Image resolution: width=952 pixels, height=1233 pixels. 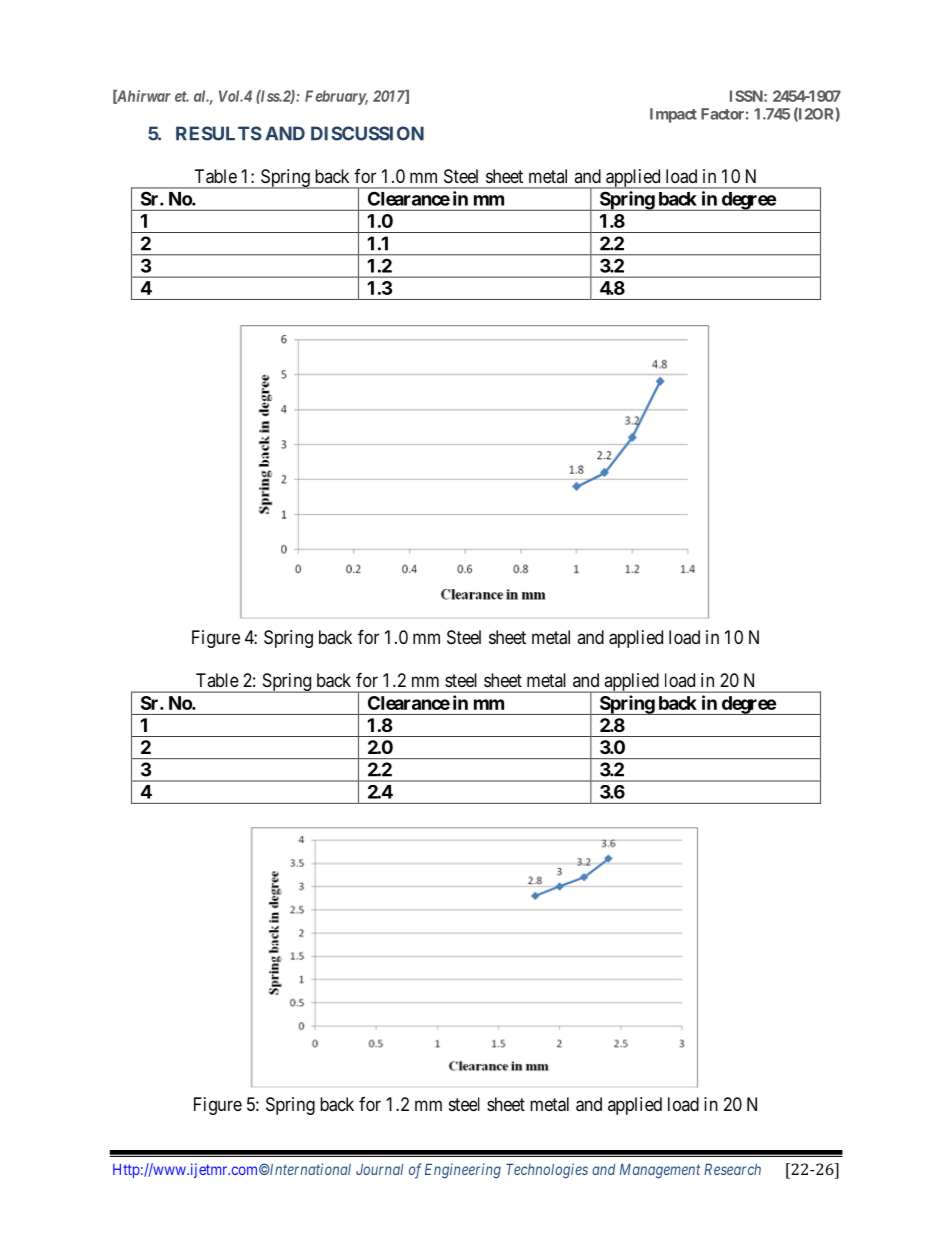 What do you see at coordinates (660, 1171) in the document?
I see `Management` at bounding box center [660, 1171].
